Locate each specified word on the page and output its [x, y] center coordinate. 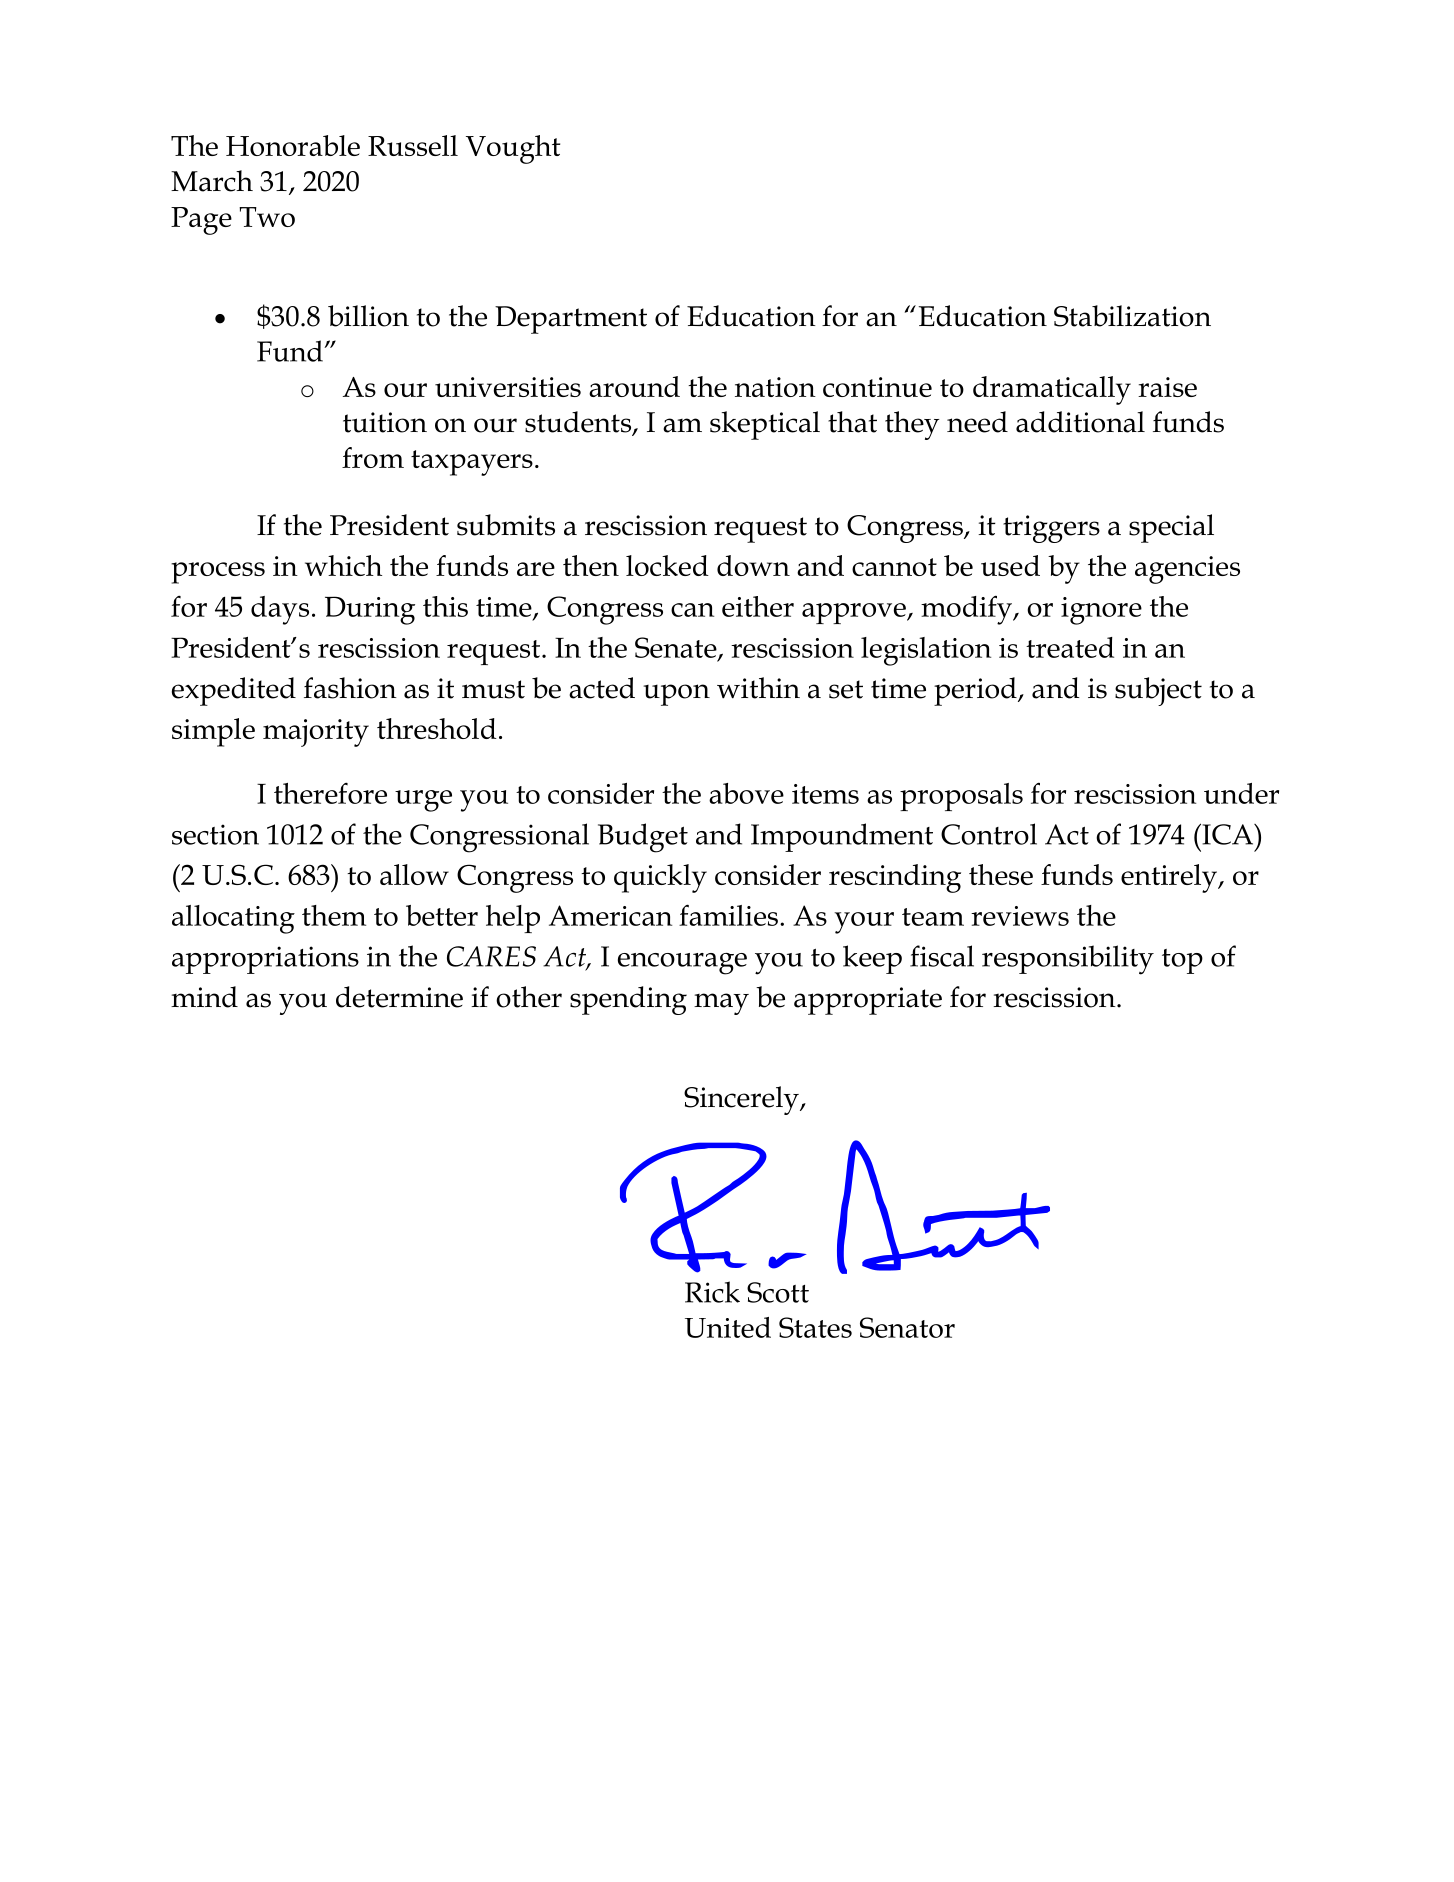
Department [571, 320]
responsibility [1068, 960]
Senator [907, 1327]
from [373, 457]
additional [1080, 422]
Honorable [293, 145]
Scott [778, 1292]
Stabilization [1132, 316]
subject [1158, 691]
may [721, 1004]
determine [399, 997]
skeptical [765, 425]
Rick [712, 1292]
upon [676, 695]
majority [316, 733]
